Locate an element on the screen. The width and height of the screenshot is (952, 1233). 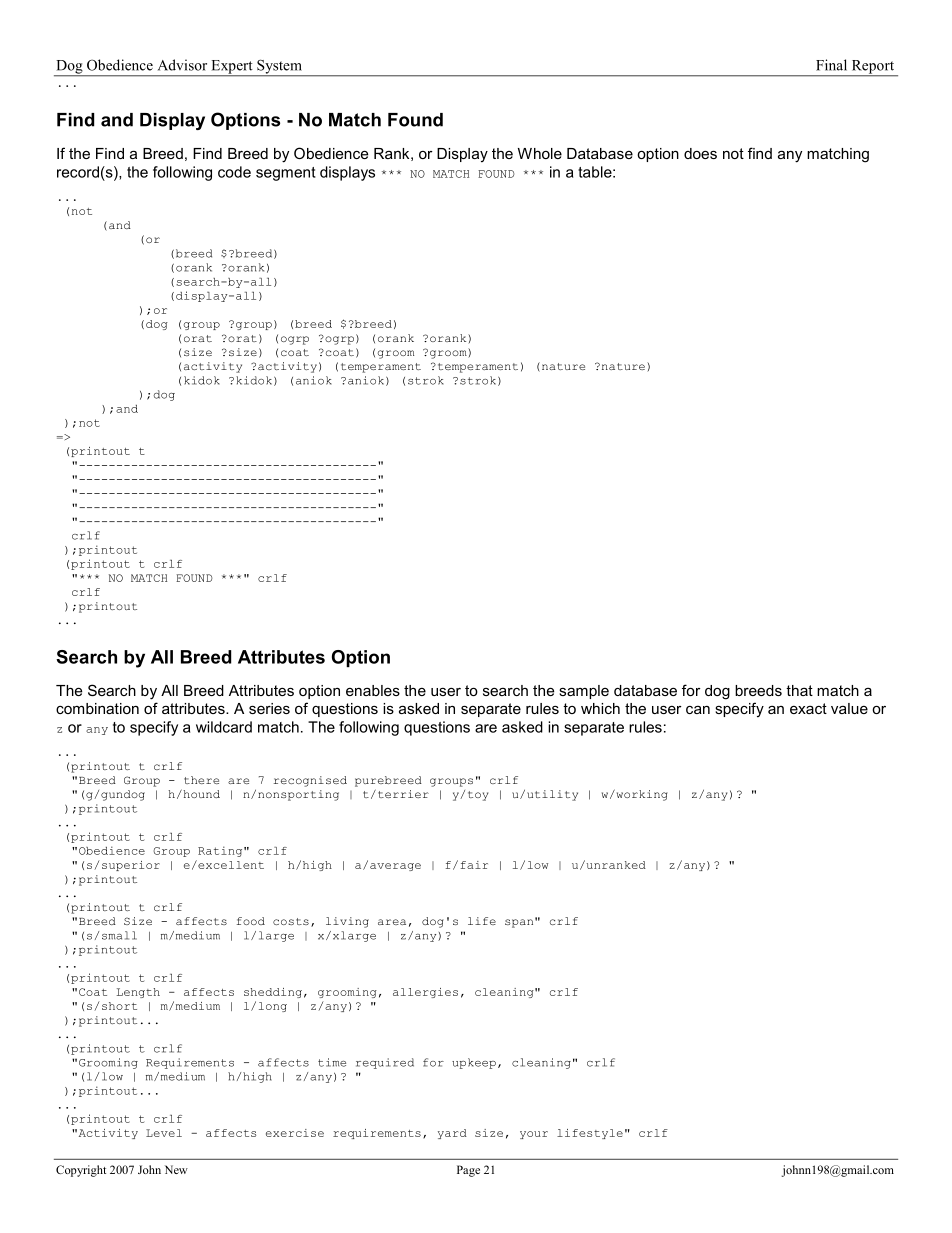
enables is located at coordinates (373, 690).
